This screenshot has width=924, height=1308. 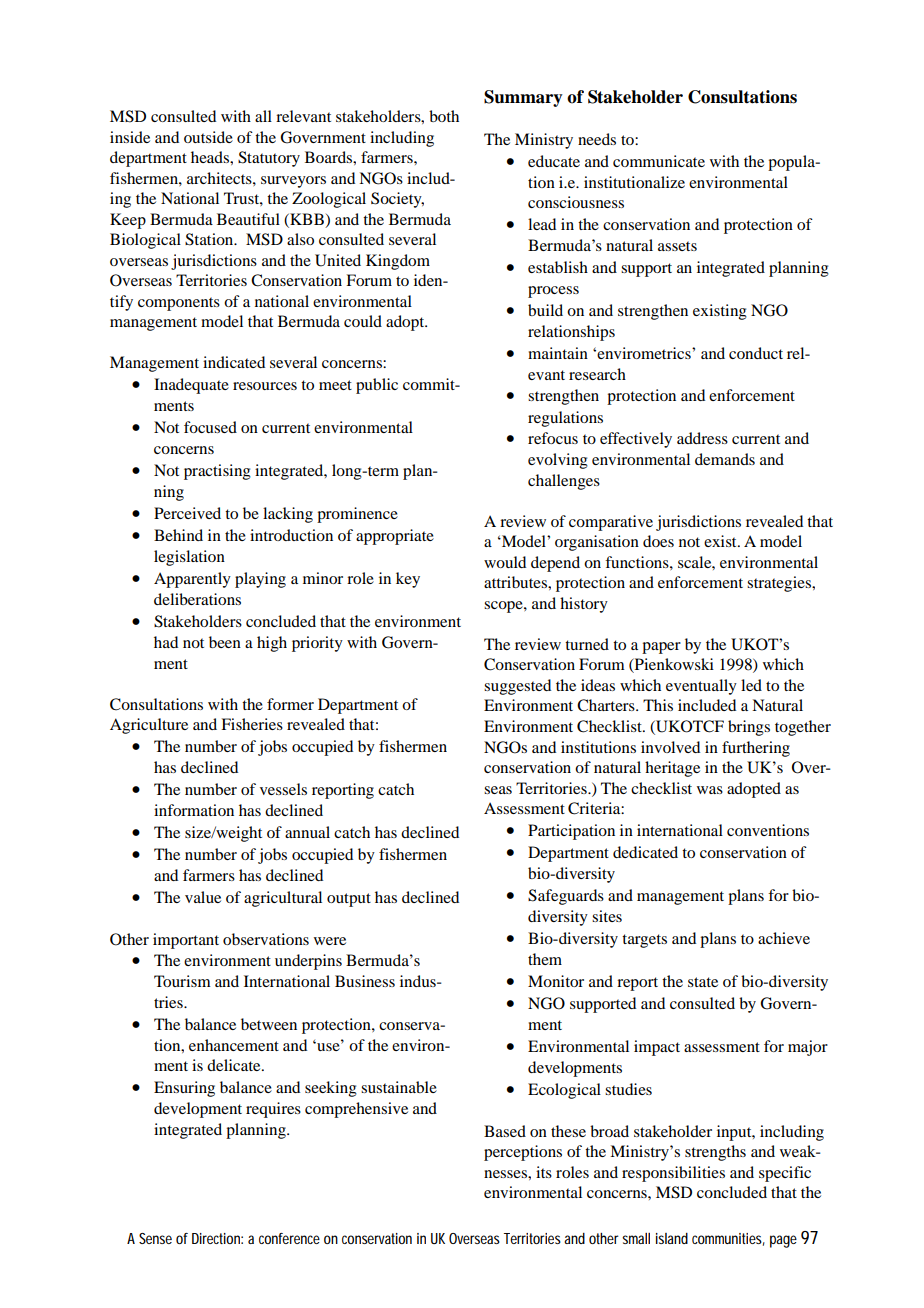 I want to click on both, so click(x=444, y=116).
